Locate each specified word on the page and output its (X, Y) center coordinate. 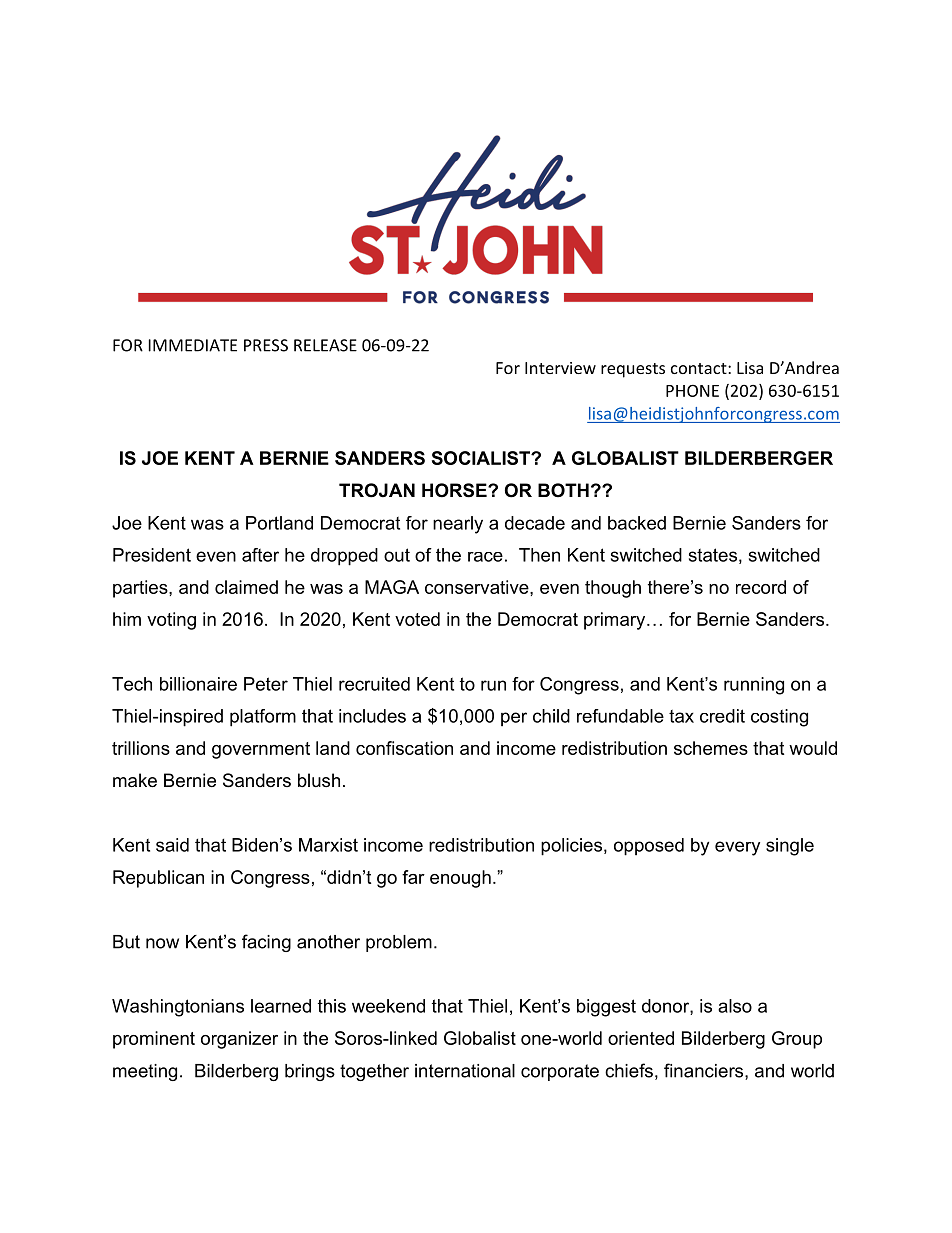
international (465, 1071)
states (713, 555)
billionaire (198, 684)
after (260, 555)
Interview (560, 368)
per (514, 719)
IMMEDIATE (193, 345)
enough (460, 879)
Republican (158, 879)
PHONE (692, 390)
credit (722, 716)
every (737, 848)
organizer (239, 1040)
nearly (458, 525)
